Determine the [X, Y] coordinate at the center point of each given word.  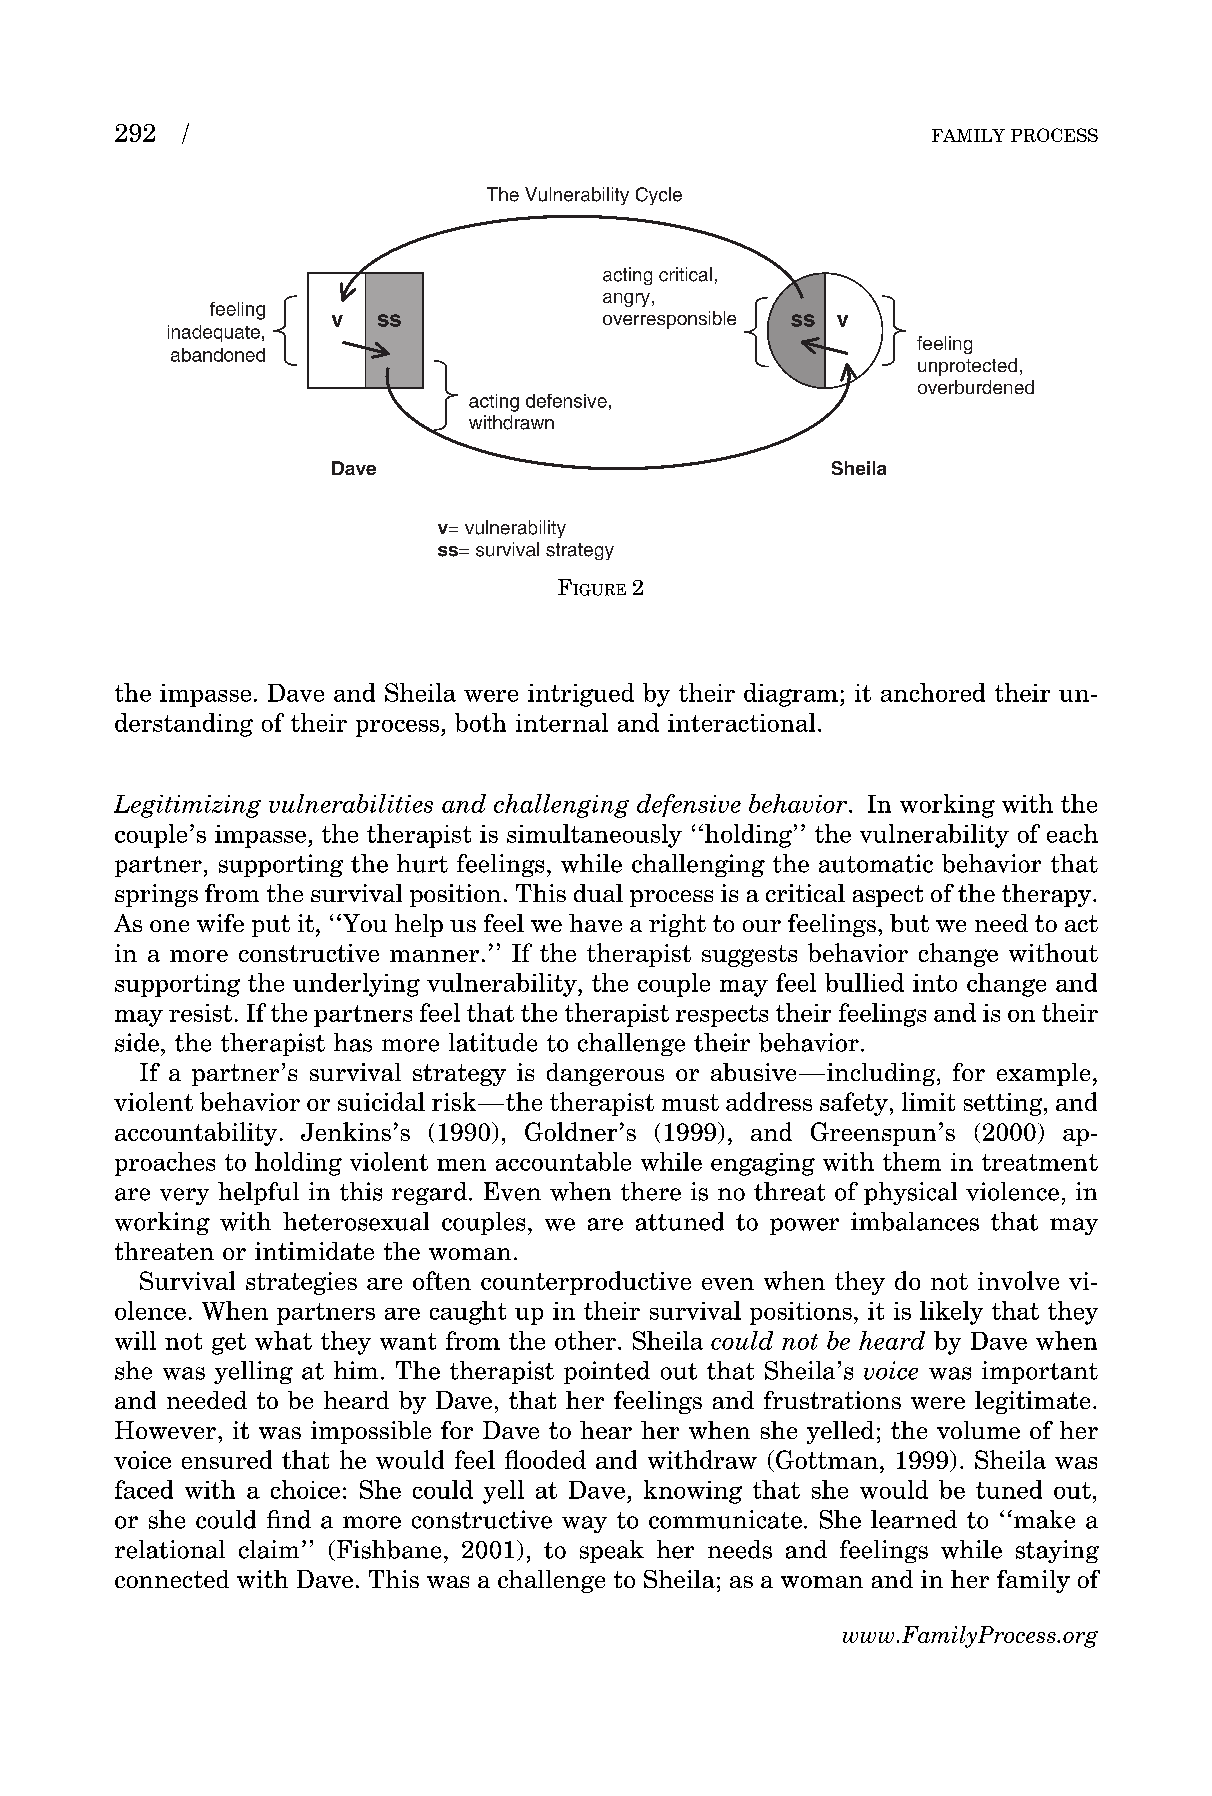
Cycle [659, 196]
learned [914, 1519]
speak [612, 1551]
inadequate [214, 333]
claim [269, 1549]
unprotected [967, 367]
